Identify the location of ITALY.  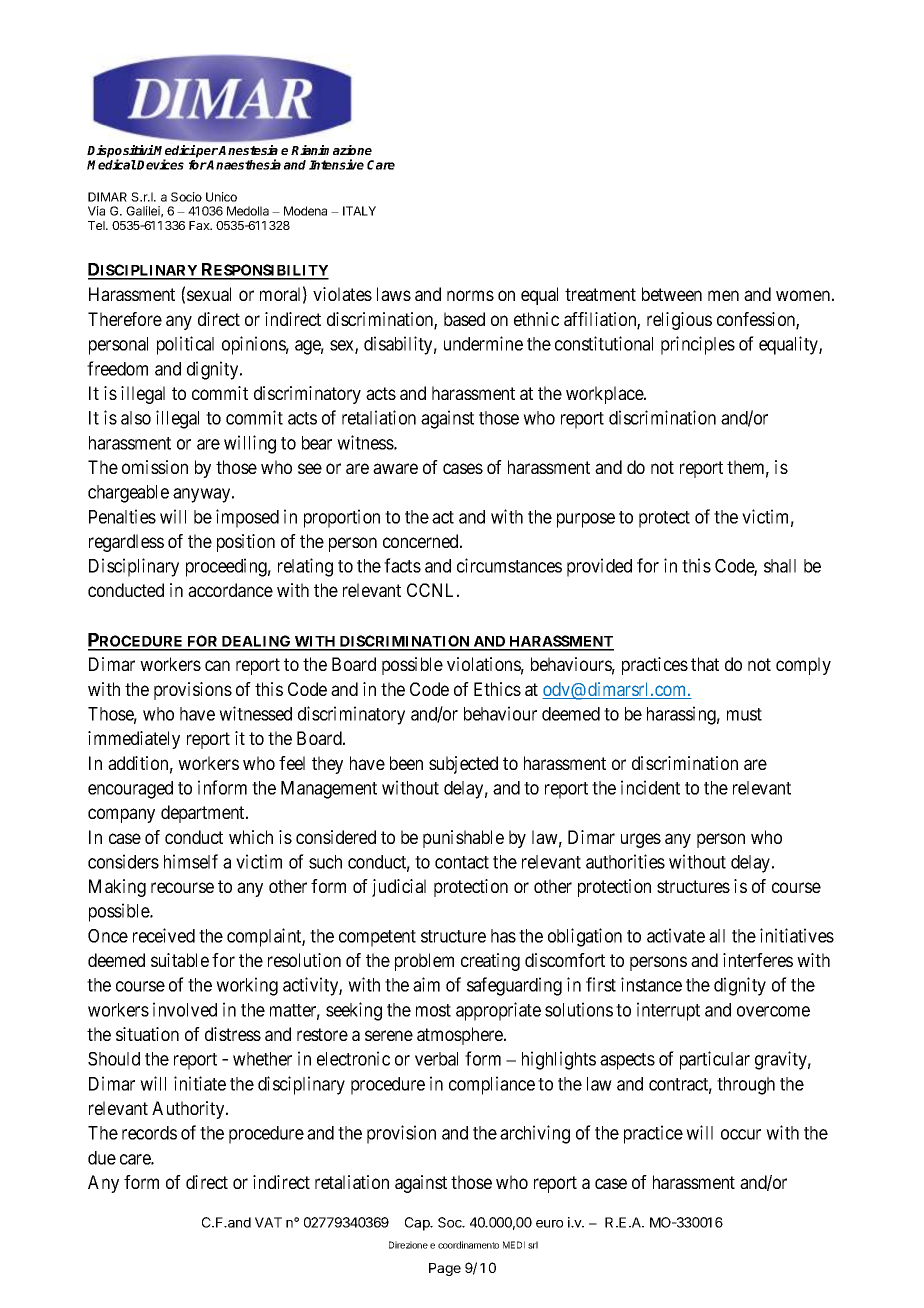
(359, 211).
